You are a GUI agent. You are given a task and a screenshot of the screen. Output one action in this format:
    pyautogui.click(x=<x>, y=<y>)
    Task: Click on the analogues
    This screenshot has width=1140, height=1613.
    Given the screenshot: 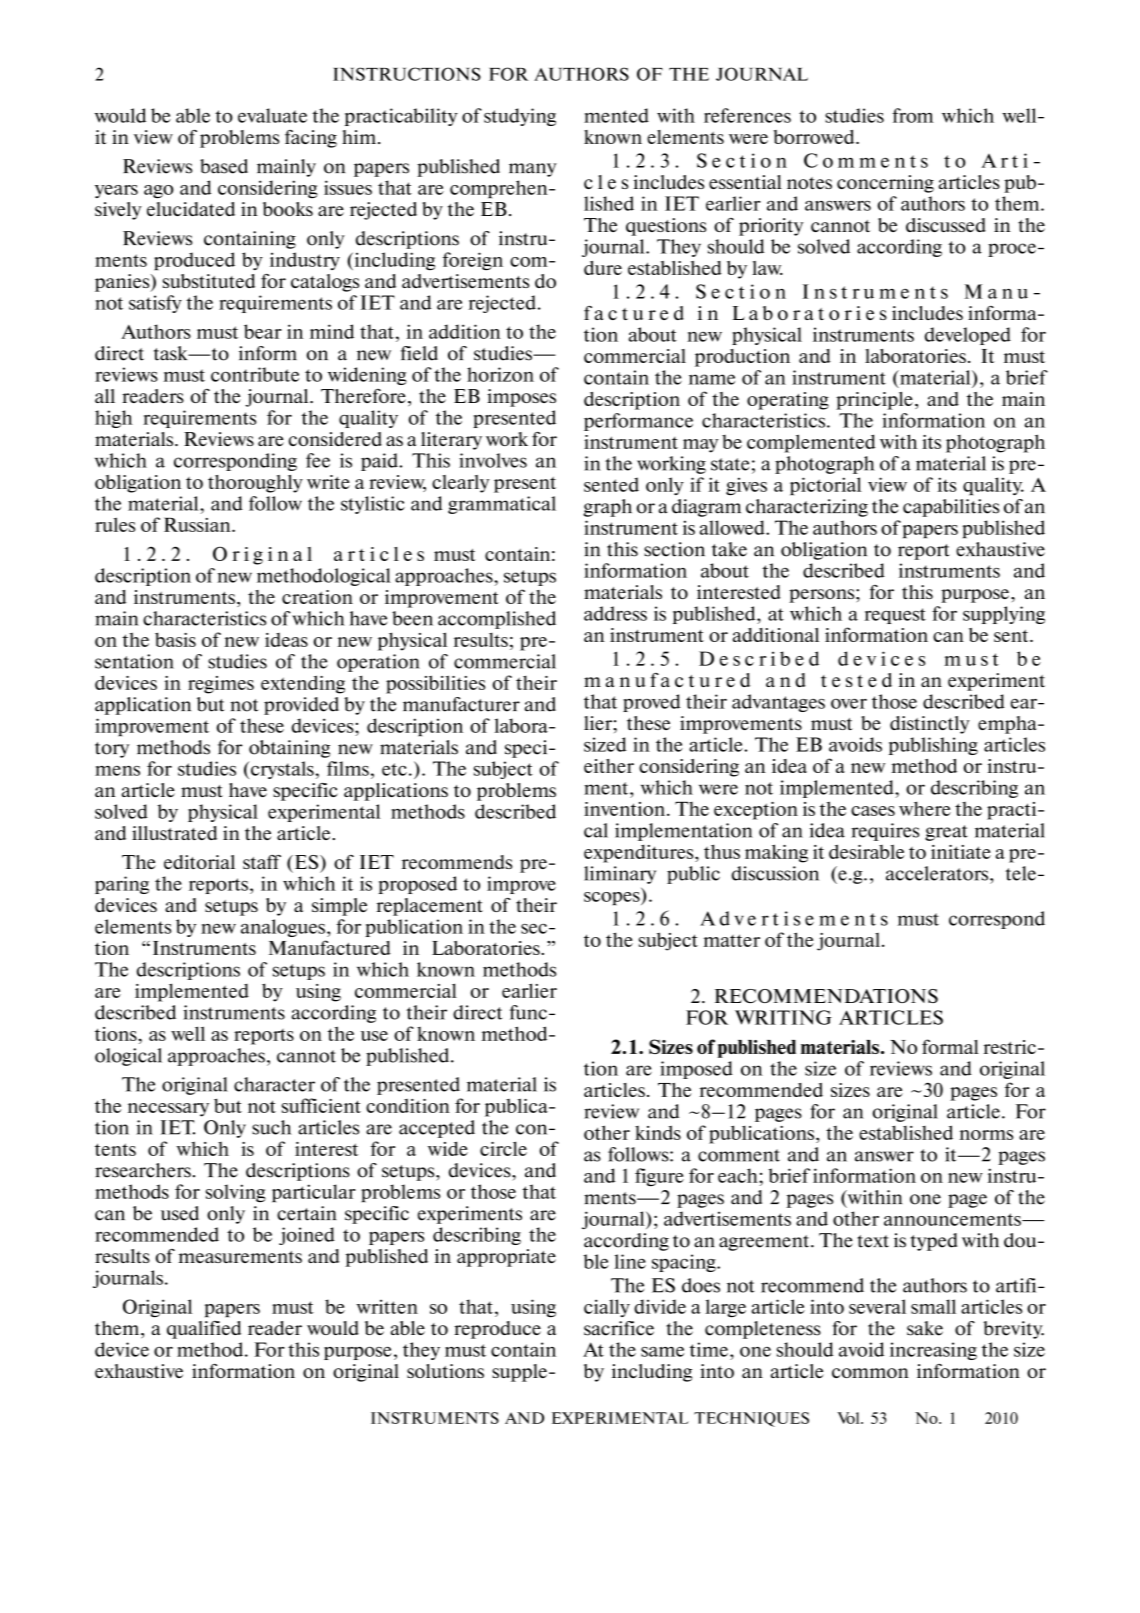 What is the action you would take?
    pyautogui.click(x=284, y=928)
